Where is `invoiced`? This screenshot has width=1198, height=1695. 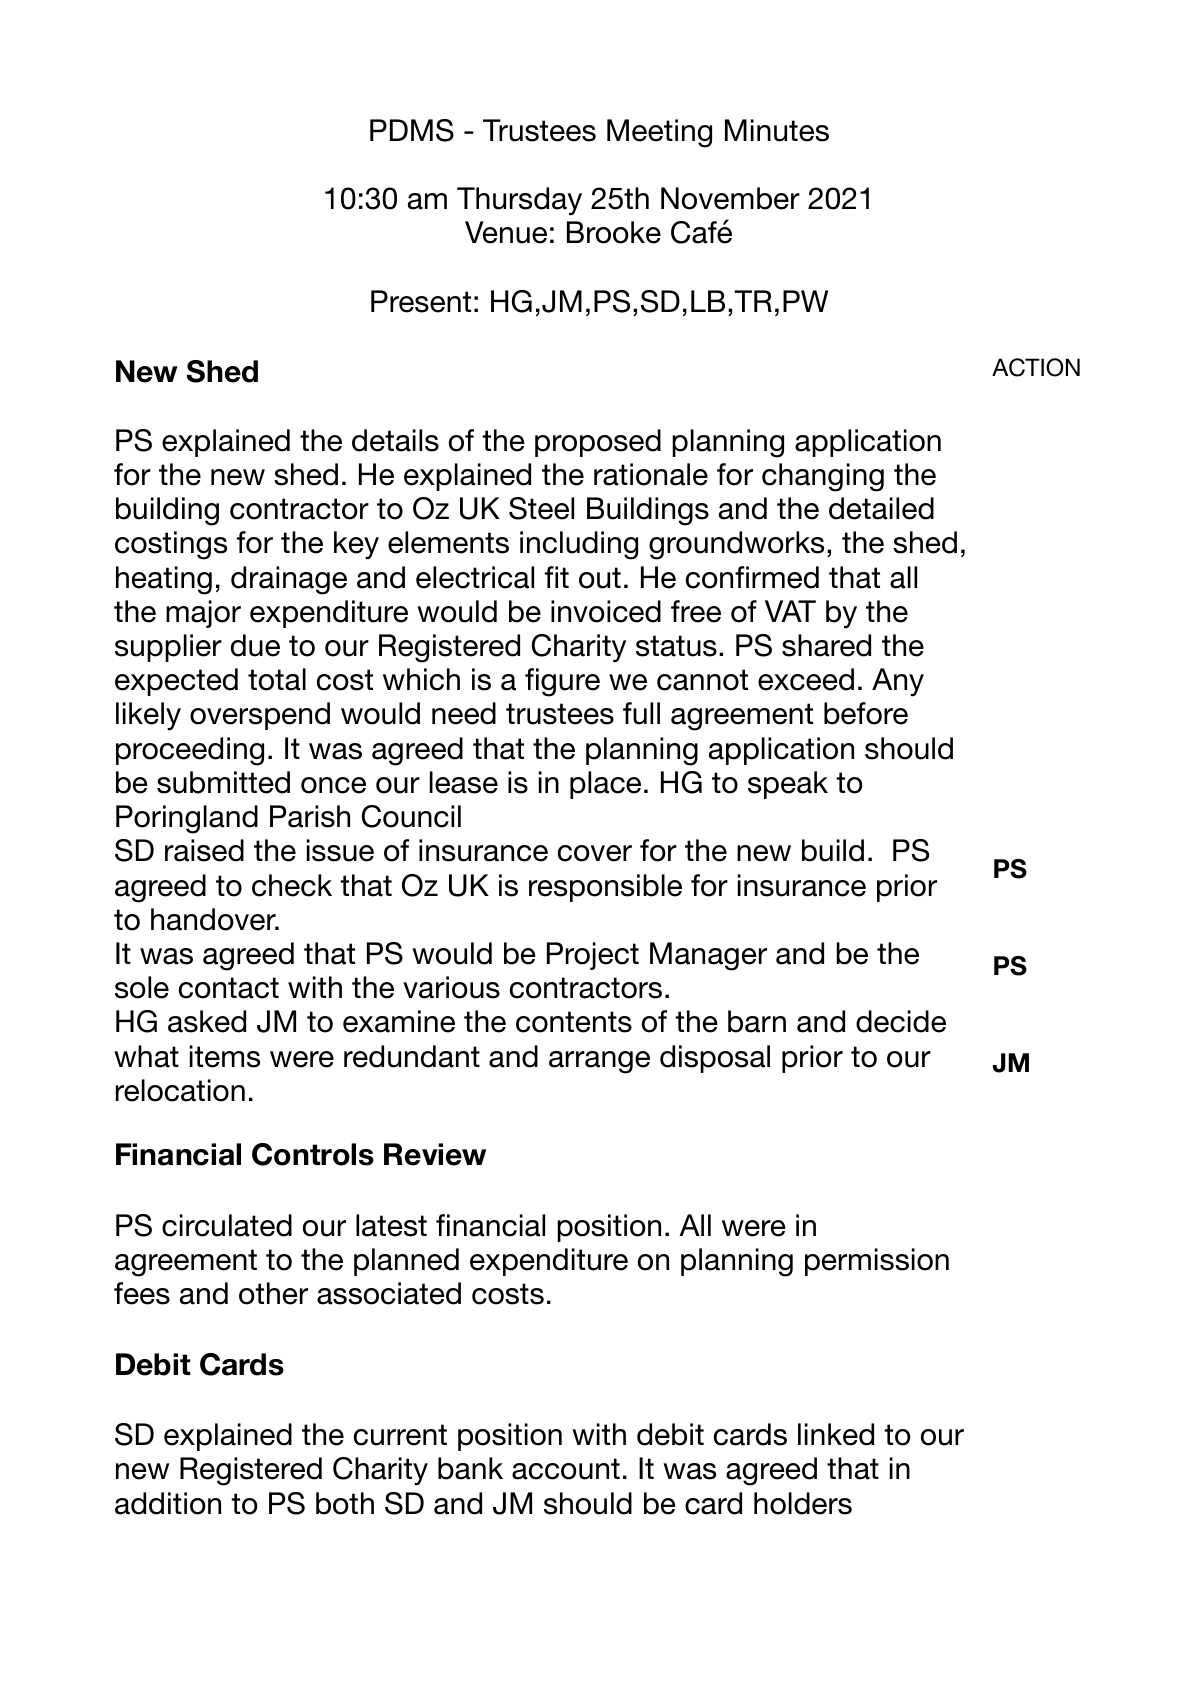 invoiced is located at coordinates (606, 611).
